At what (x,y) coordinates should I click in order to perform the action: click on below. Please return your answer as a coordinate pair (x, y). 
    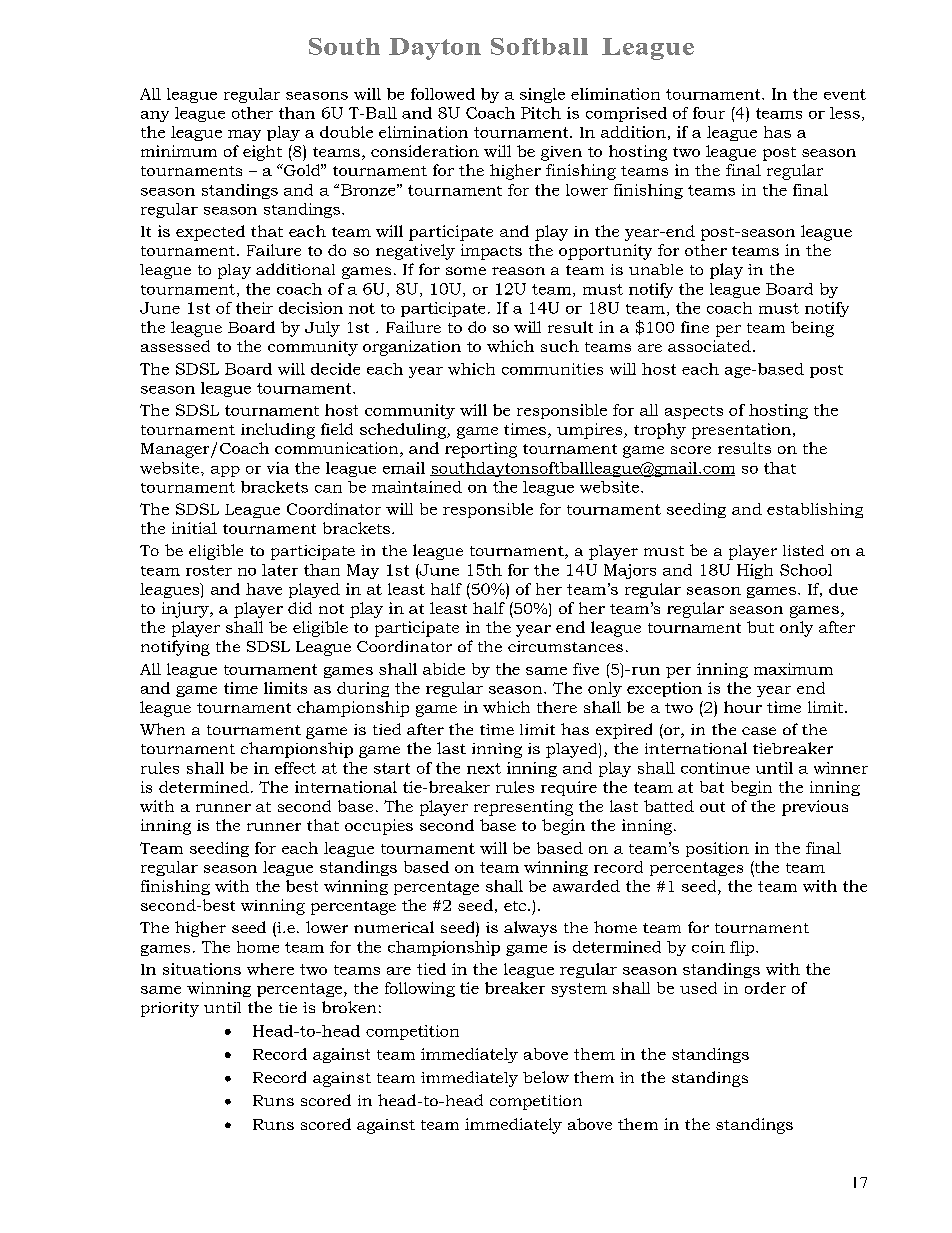
    Looking at the image, I should click on (546, 1077).
